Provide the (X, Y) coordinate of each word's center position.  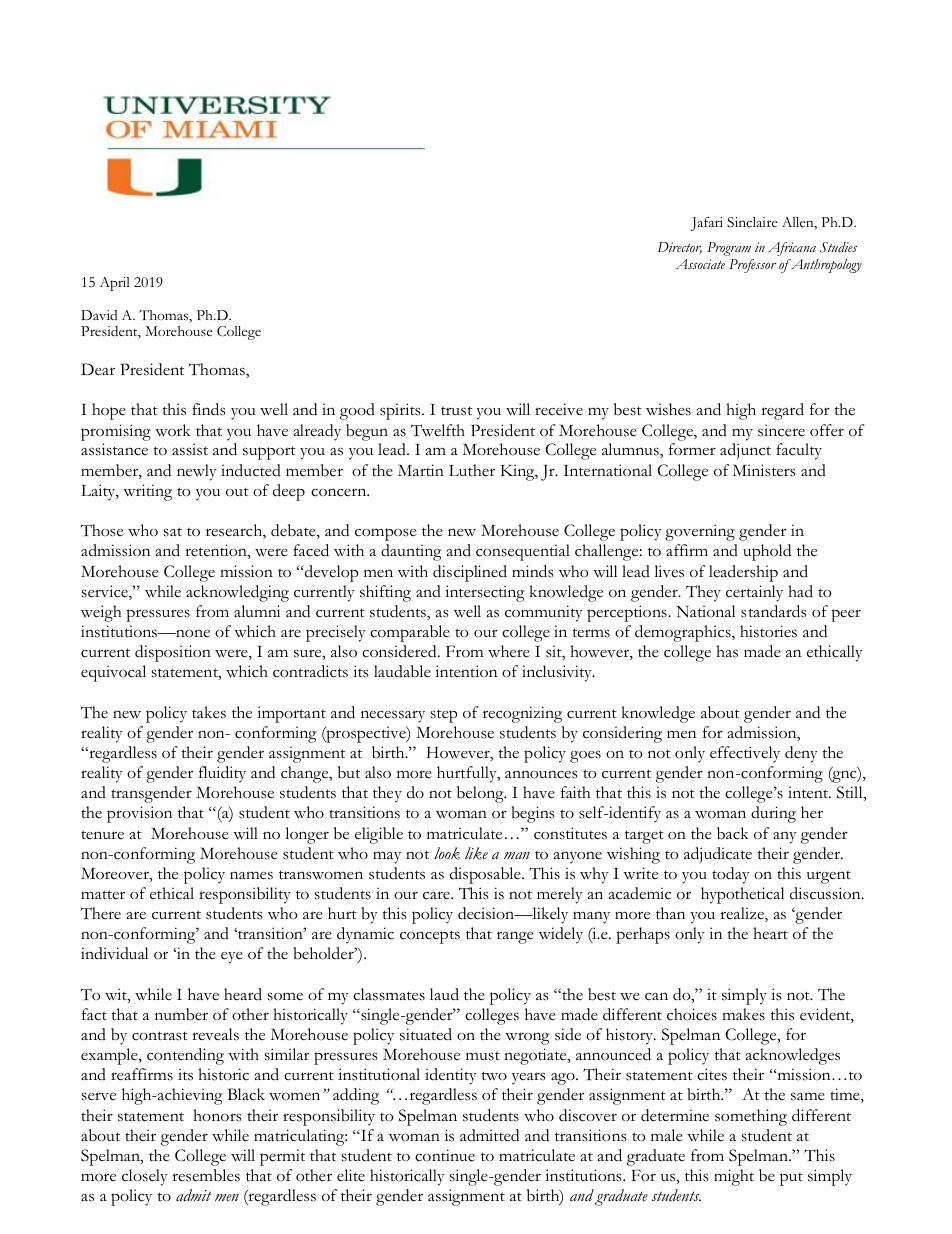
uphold (767, 552)
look (447, 853)
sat (172, 532)
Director (680, 248)
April (115, 284)
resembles (206, 1175)
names (251, 875)
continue (445, 1155)
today (731, 875)
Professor (752, 266)
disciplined (470, 573)
